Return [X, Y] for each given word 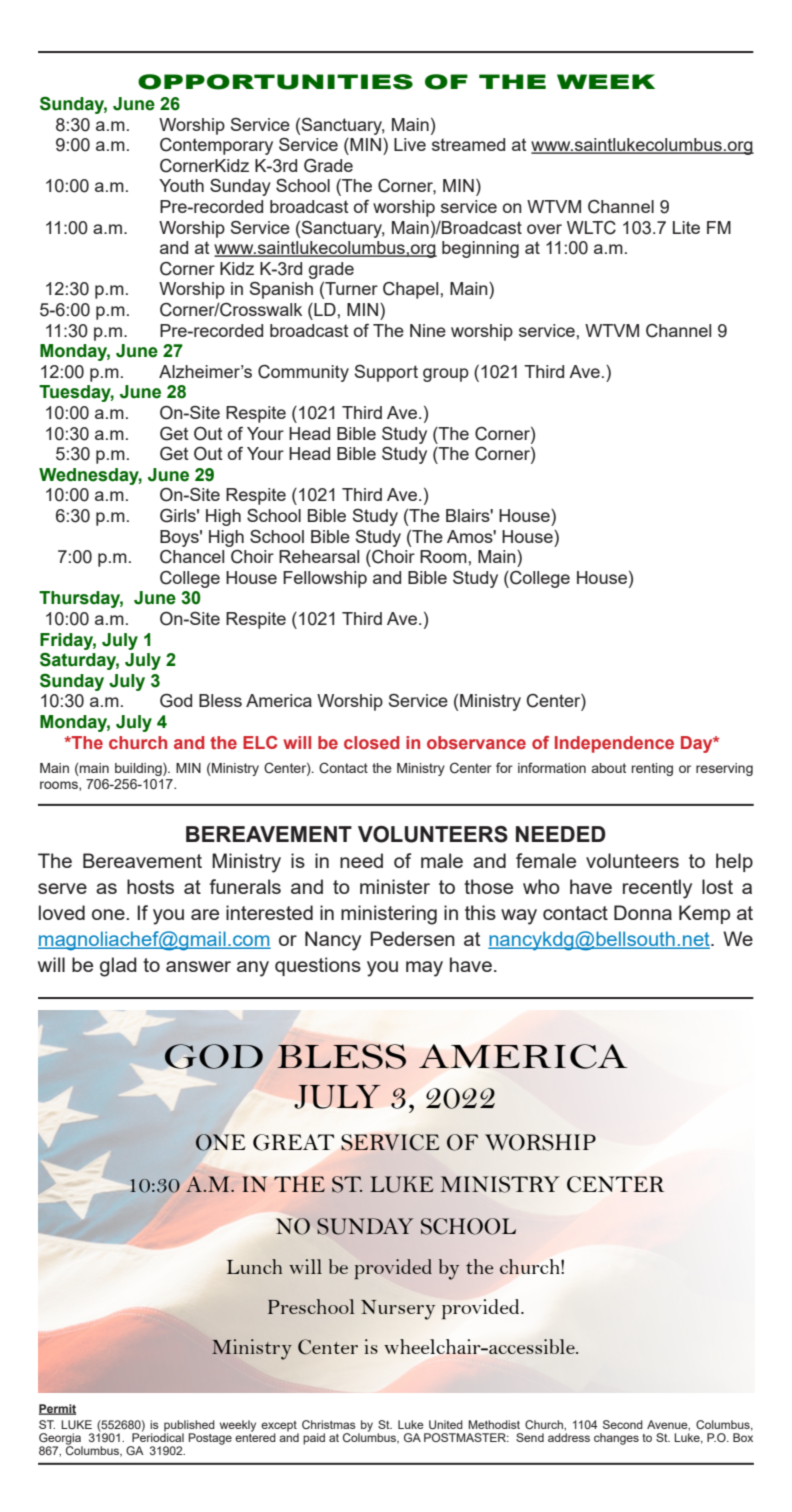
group [446, 375]
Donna [643, 912]
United [446, 1424]
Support [386, 373]
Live [410, 144]
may [424, 969]
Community [303, 373]
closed [371, 742]
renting [652, 769]
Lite [686, 227]
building [139, 769]
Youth [181, 185]
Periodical [158, 1436]
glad [118, 967]
